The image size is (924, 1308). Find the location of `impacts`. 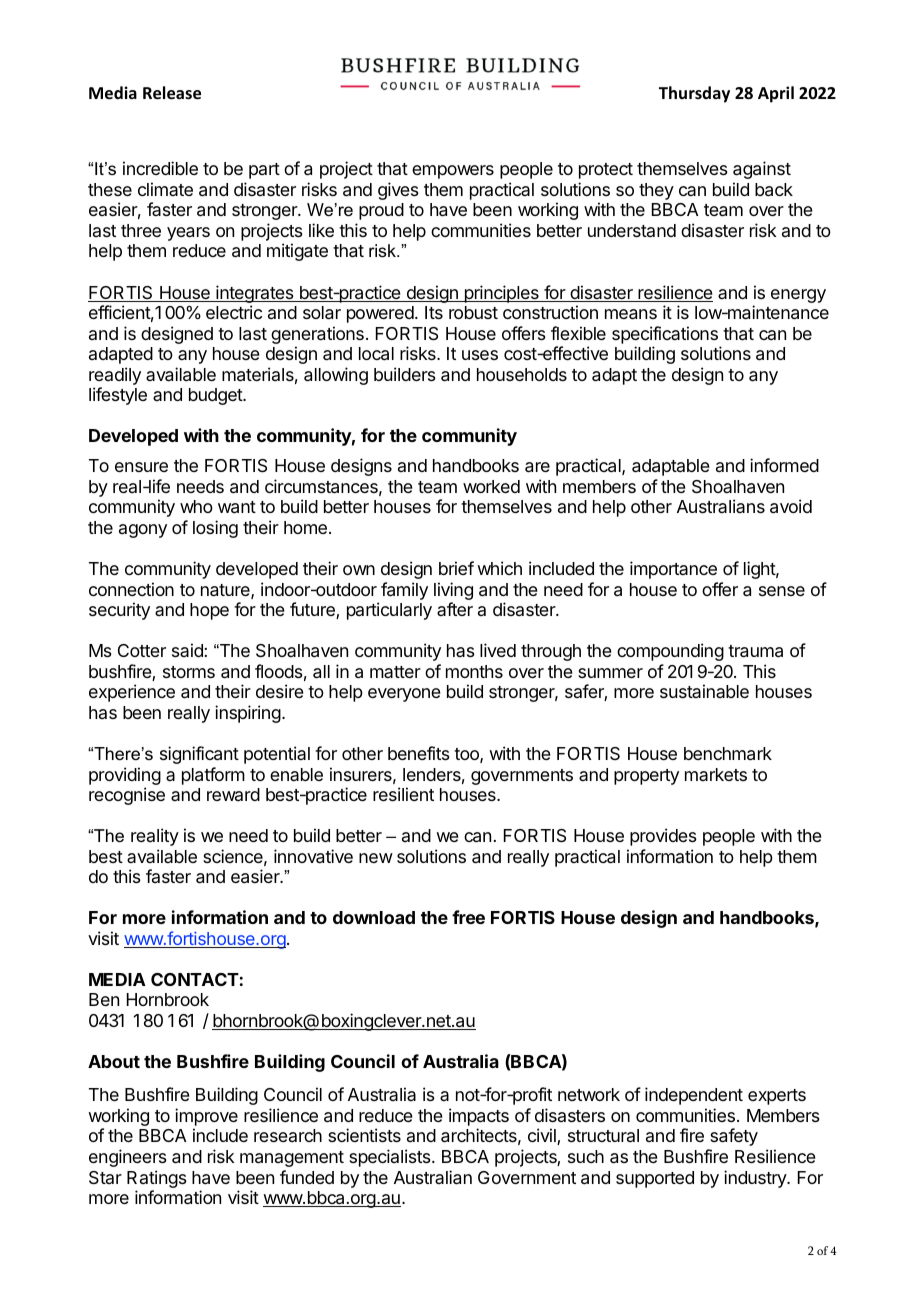

impacts is located at coordinates (479, 1117).
